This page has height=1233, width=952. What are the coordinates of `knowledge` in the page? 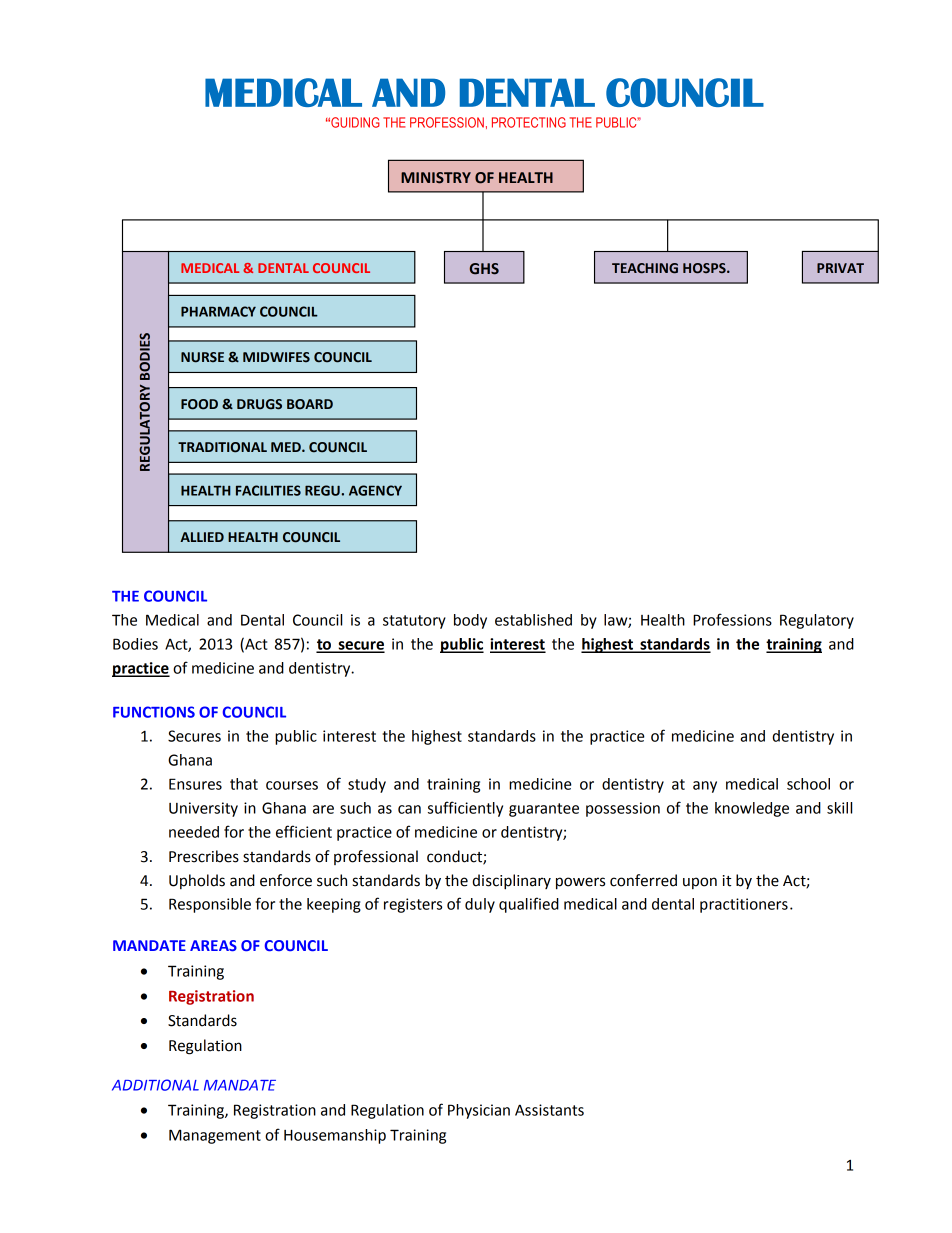 It's located at (752, 809).
